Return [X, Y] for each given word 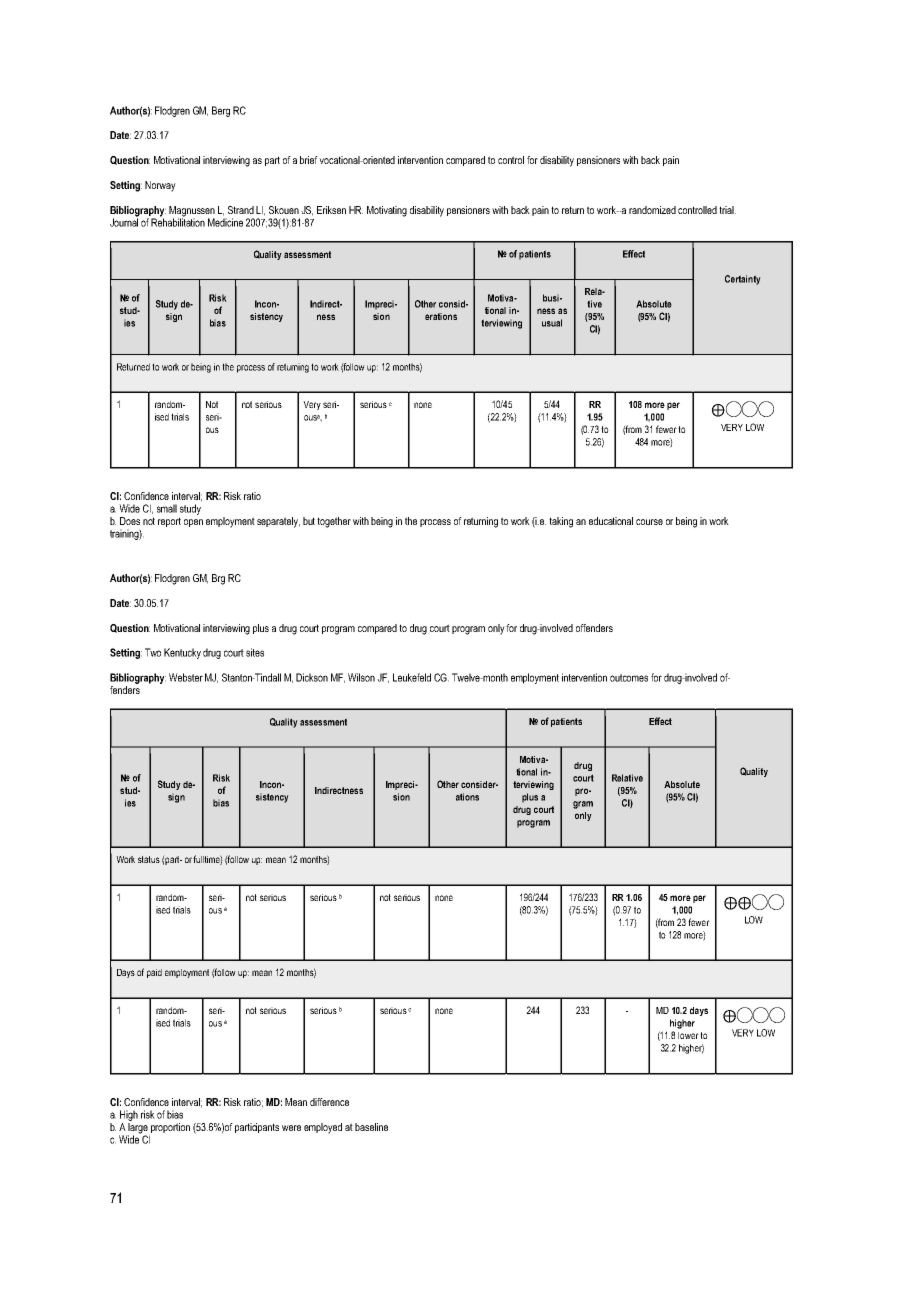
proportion [170, 1128]
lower [688, 1035]
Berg [221, 111]
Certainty [743, 280]
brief [310, 160]
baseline [371, 1127]
